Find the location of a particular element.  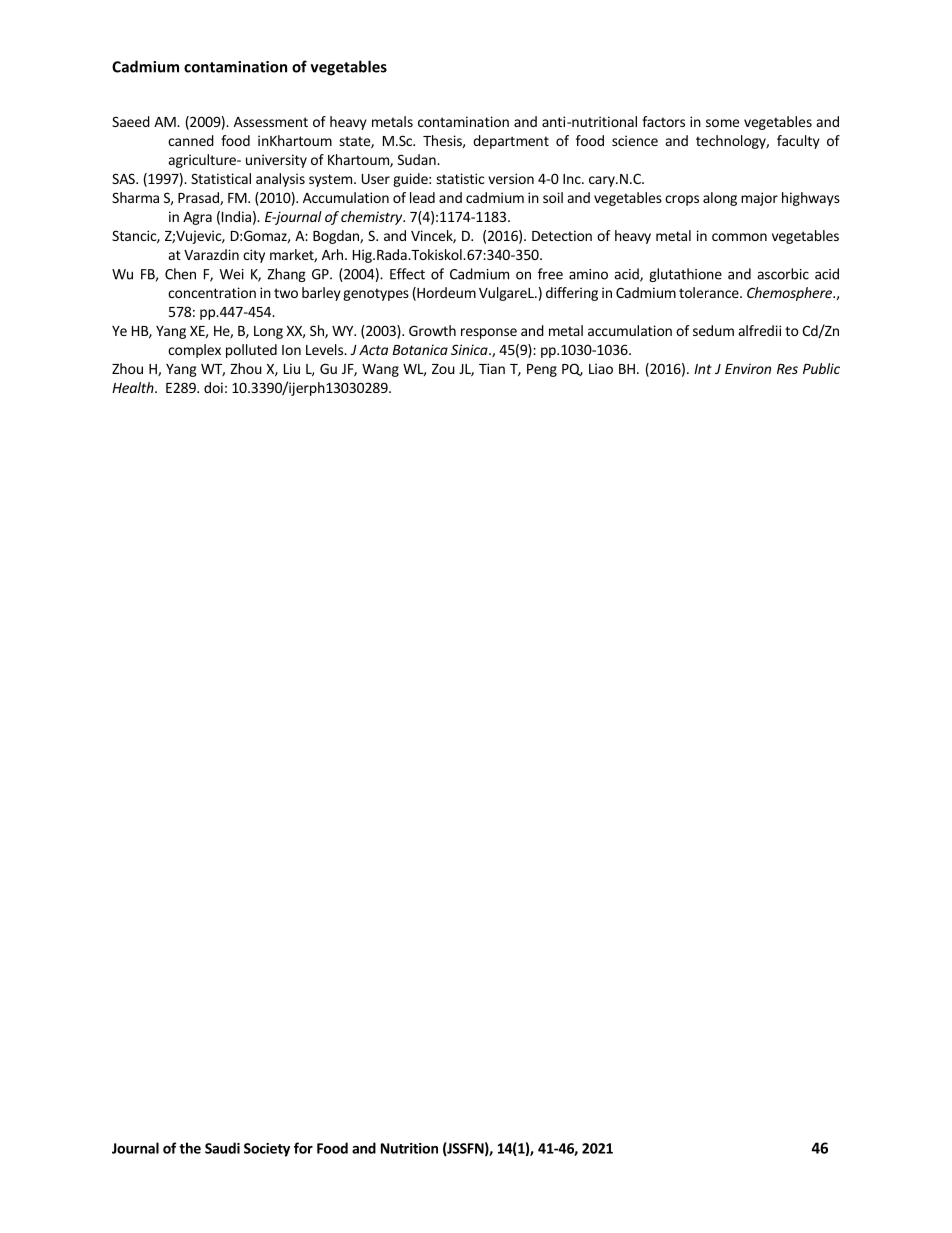

doi is located at coordinates (213, 387).
